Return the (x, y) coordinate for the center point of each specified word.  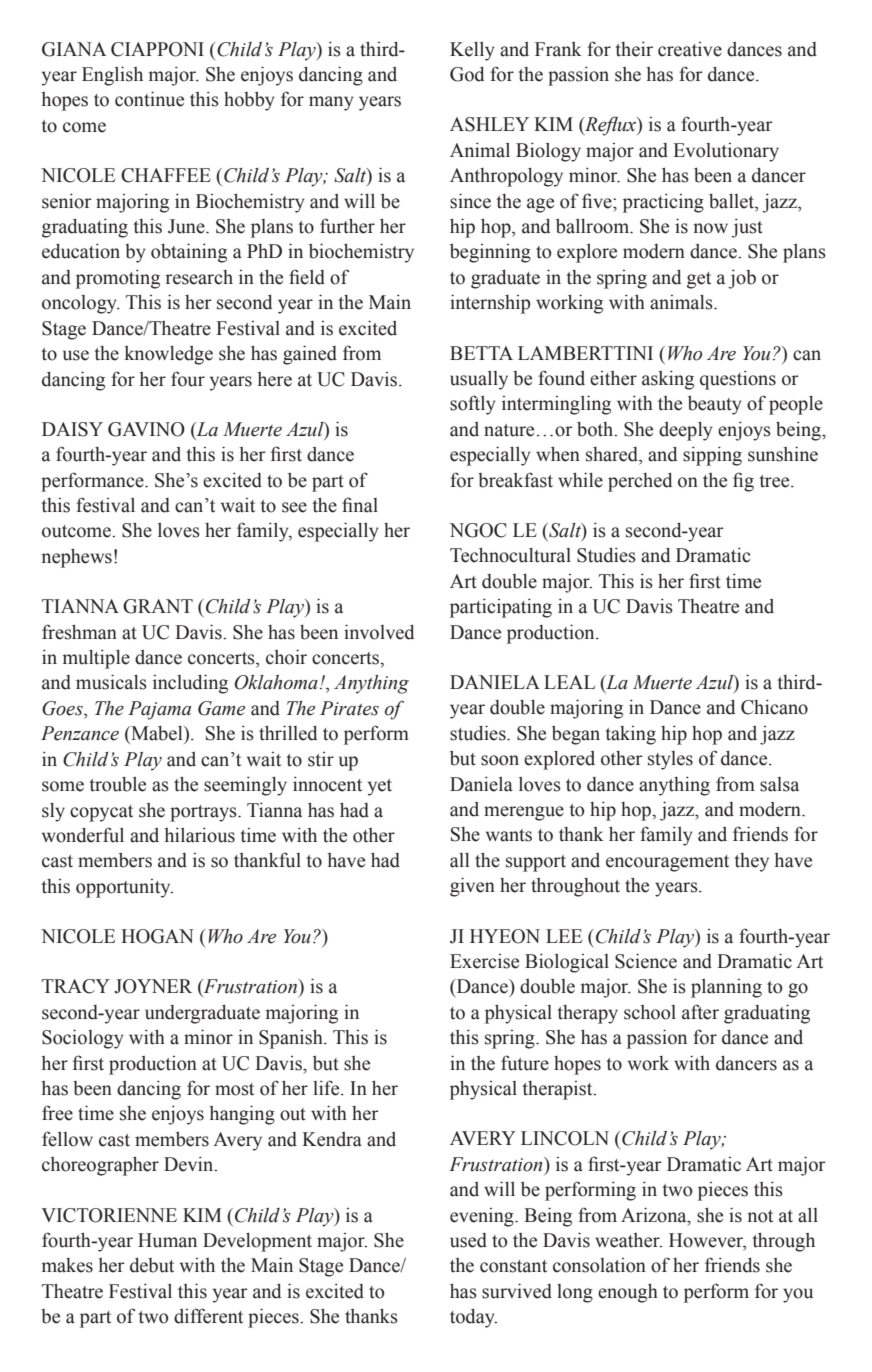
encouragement (667, 863)
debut (152, 1265)
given (472, 887)
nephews (76, 558)
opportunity (124, 888)
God (467, 74)
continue (149, 99)
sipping (712, 456)
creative (690, 49)
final (360, 505)
